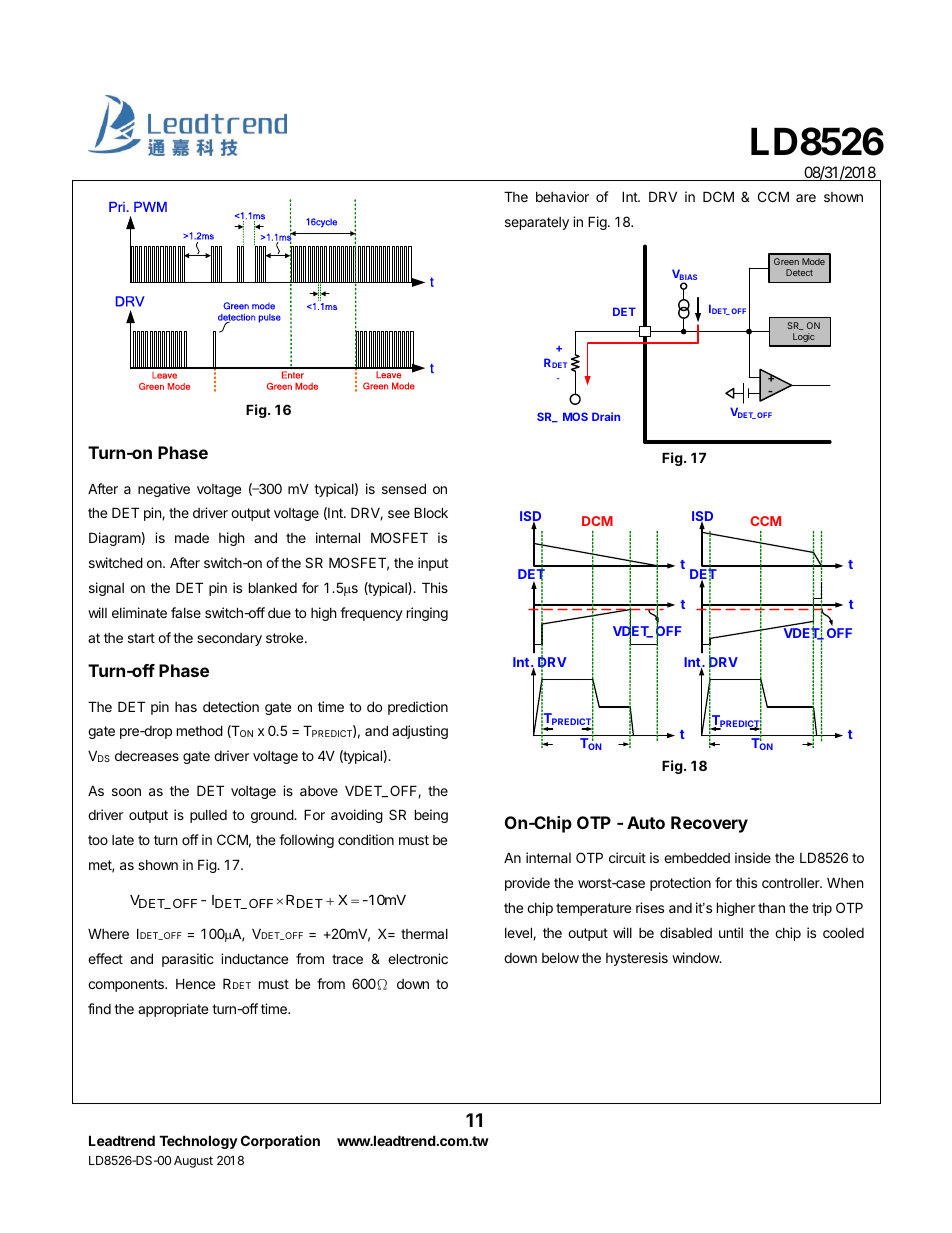 The image size is (952, 1233). Describe the element at coordinates (150, 207) in the screenshot. I see `PWM` at that location.
